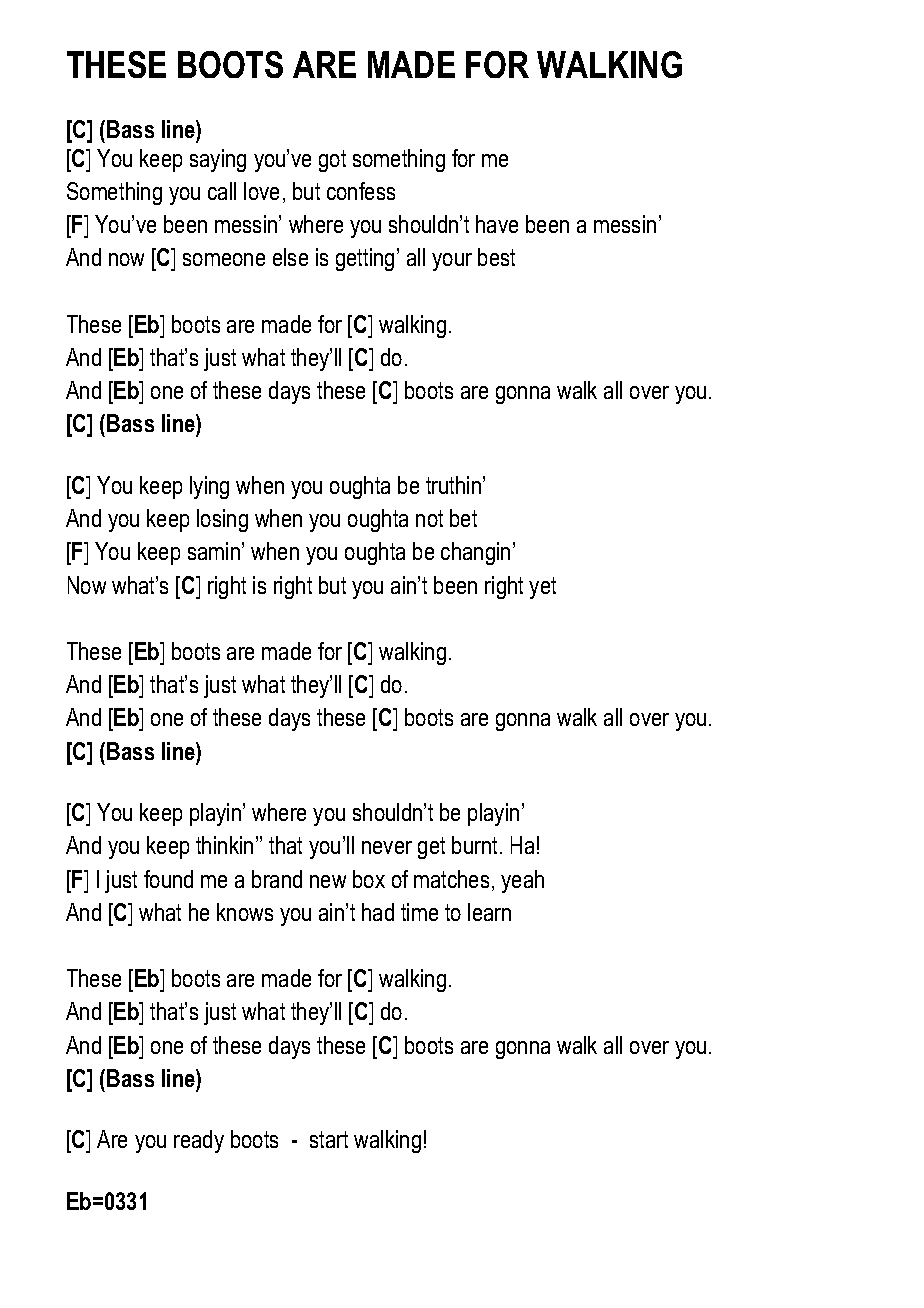 The image size is (924, 1308). What do you see at coordinates (497, 224) in the screenshot?
I see `have` at bounding box center [497, 224].
